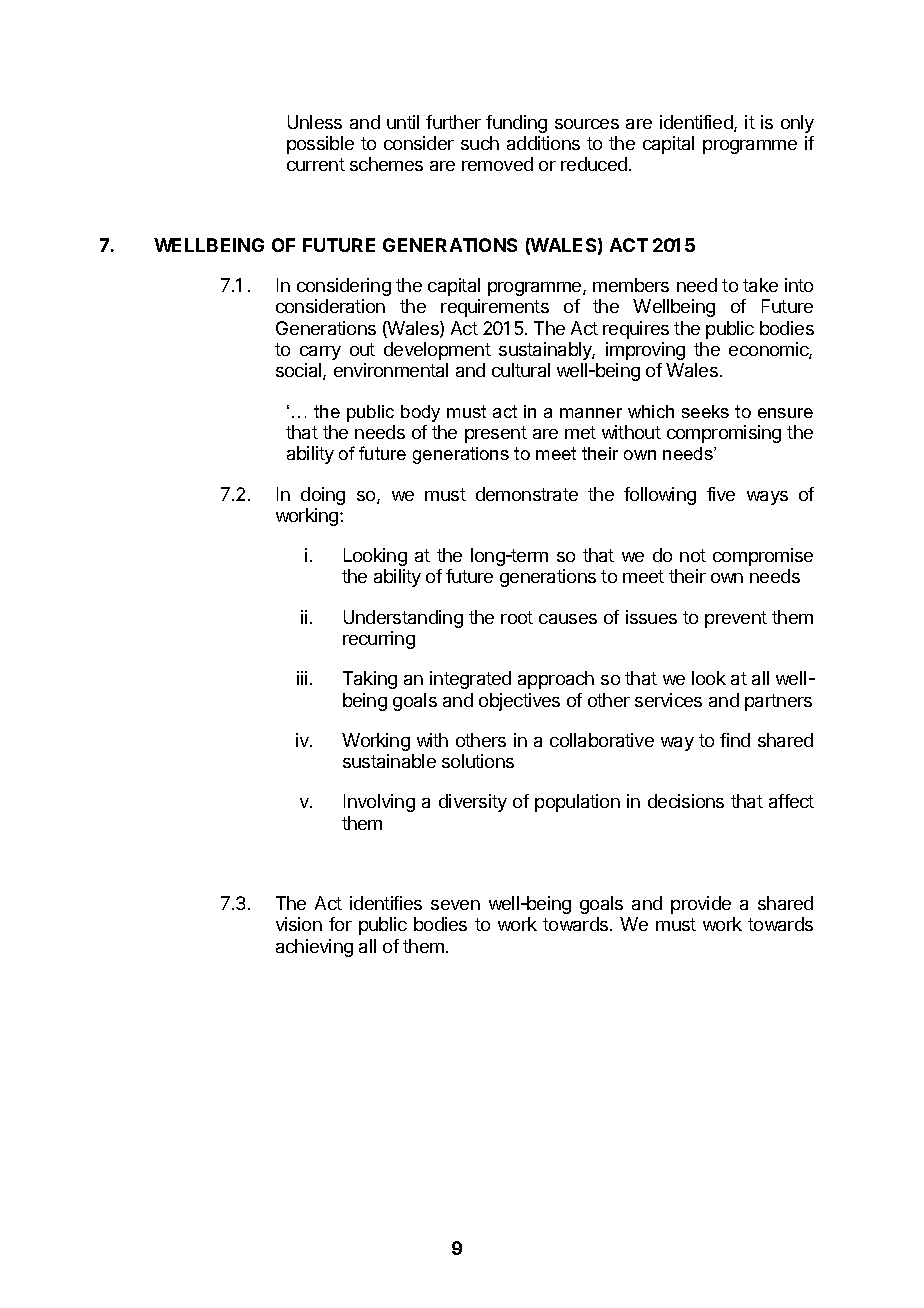 This screenshot has width=924, height=1308. What do you see at coordinates (736, 619) in the screenshot?
I see `prevent` at bounding box center [736, 619].
